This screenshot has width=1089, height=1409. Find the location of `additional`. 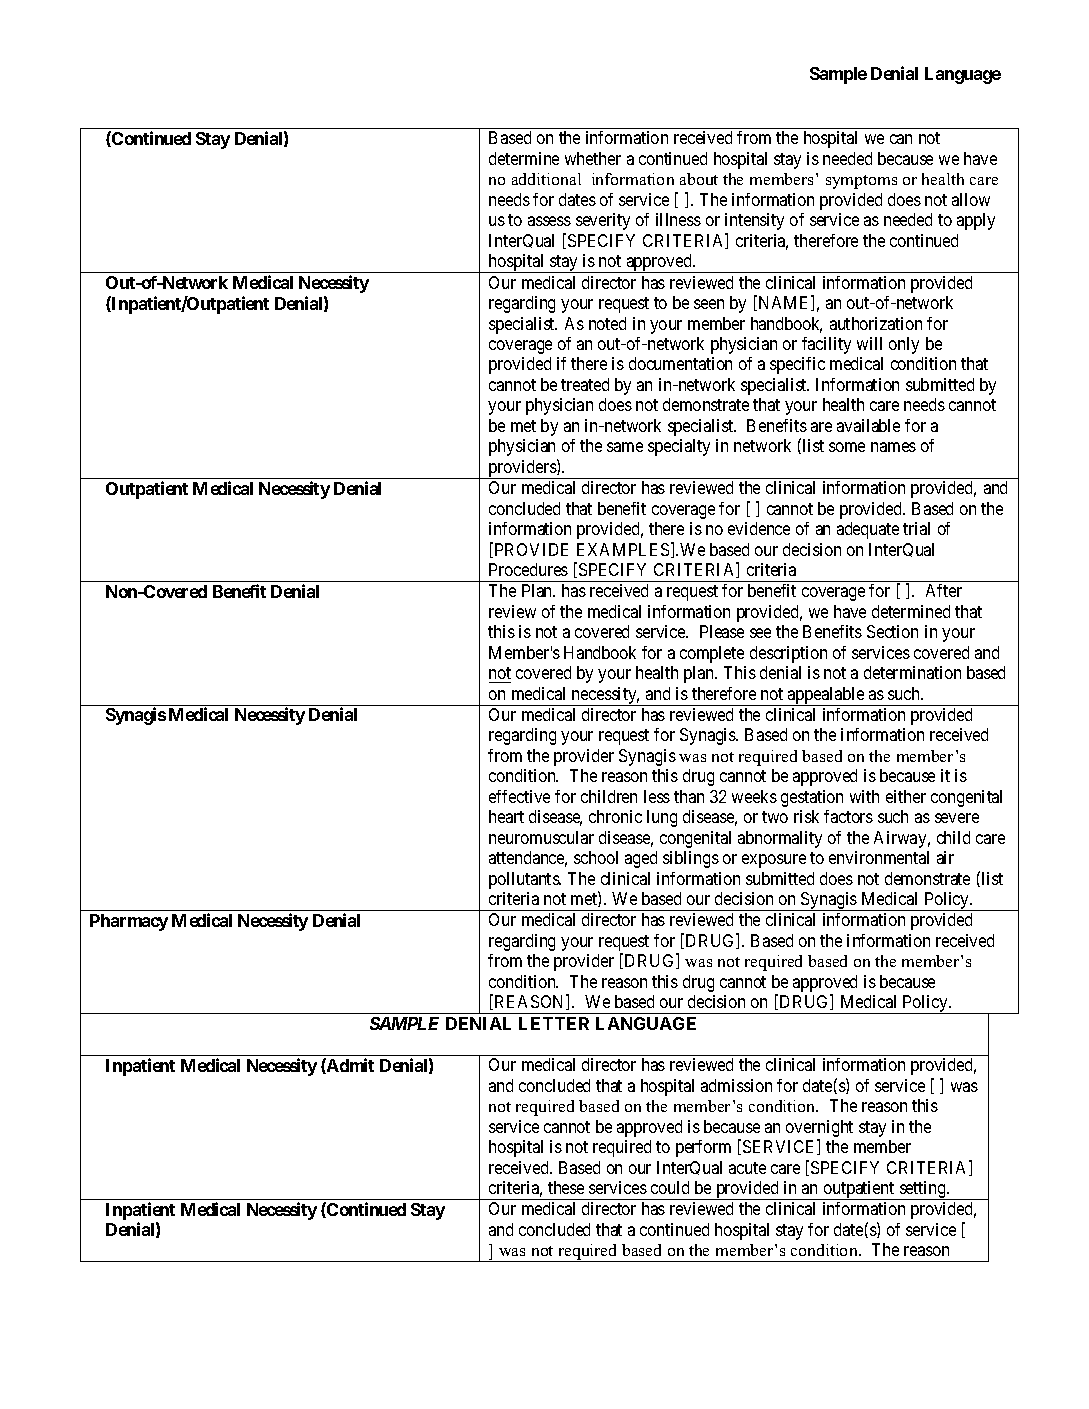

additional is located at coordinates (546, 179).
